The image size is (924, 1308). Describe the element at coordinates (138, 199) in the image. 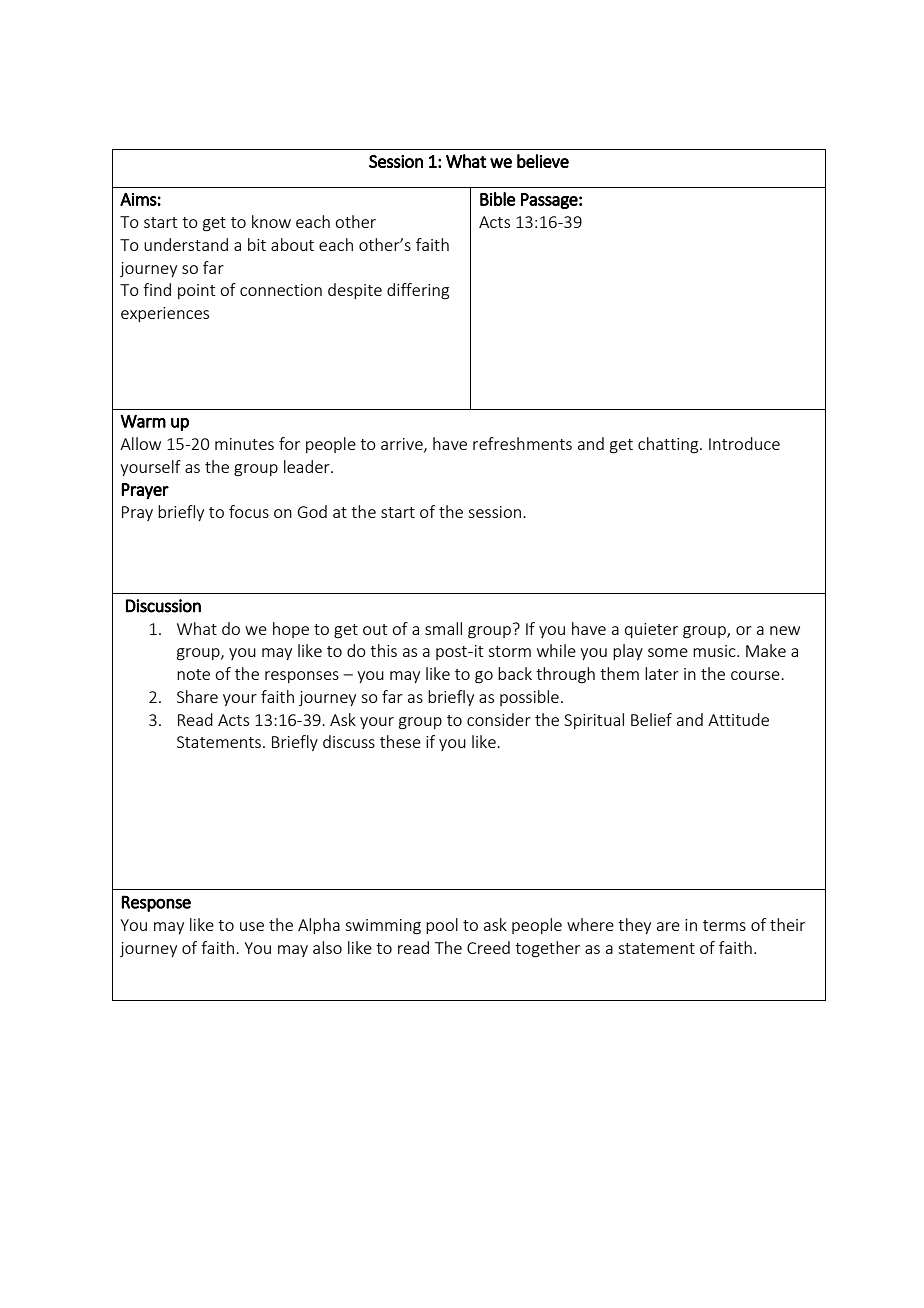

I see `Aims` at that location.
